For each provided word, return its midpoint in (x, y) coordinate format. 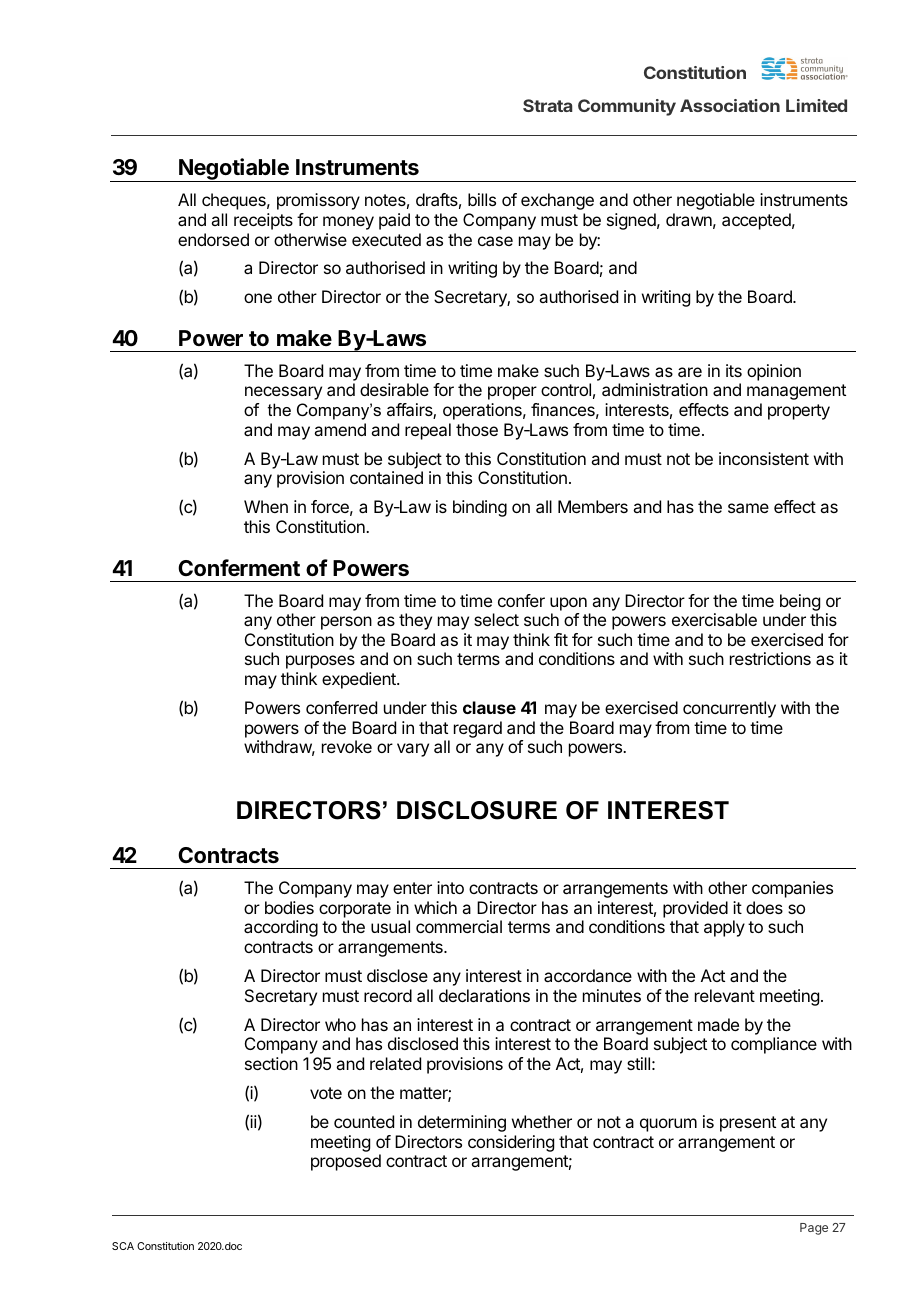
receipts (263, 221)
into (450, 887)
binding (480, 508)
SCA (123, 1246)
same (748, 508)
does (764, 907)
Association (730, 105)
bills (482, 199)
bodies (289, 907)
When (266, 506)
